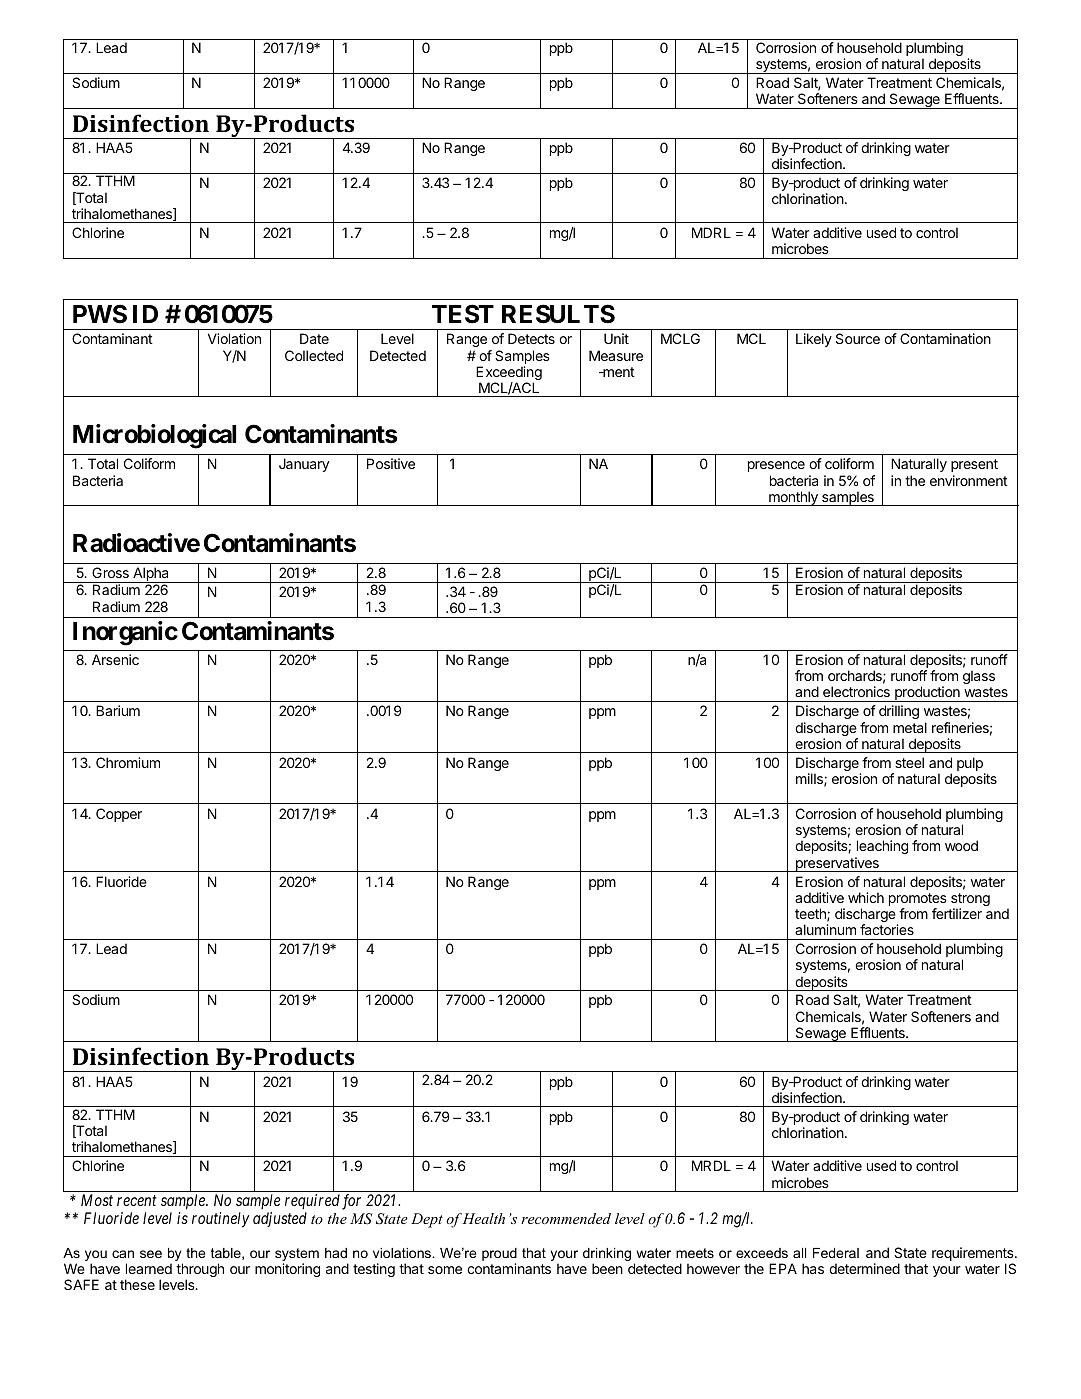 This screenshot has width=1081, height=1399. What do you see at coordinates (864, 1268) in the screenshot?
I see `determined` at bounding box center [864, 1268].
